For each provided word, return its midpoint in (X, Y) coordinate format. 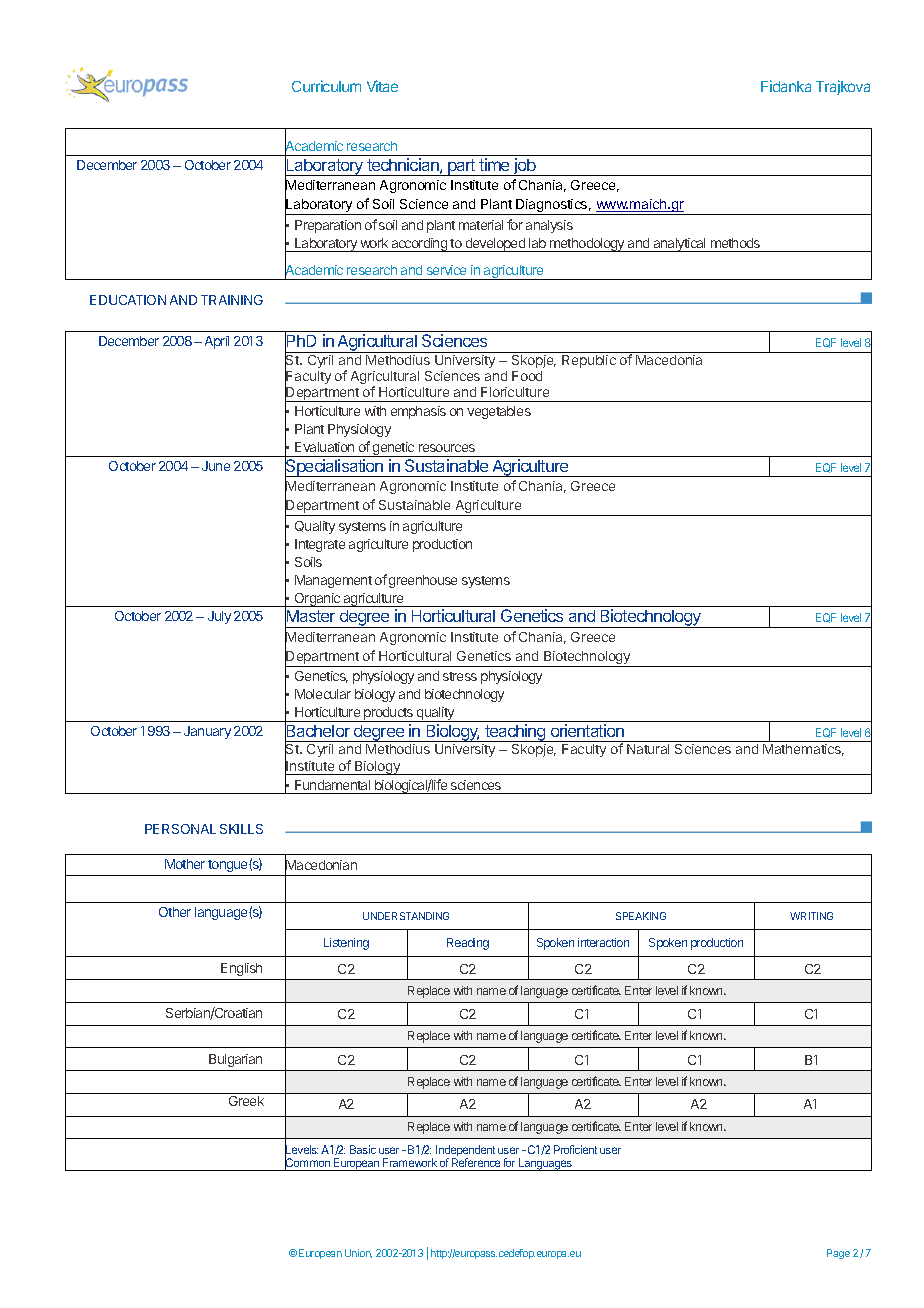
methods (735, 243)
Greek (246, 1101)
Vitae (382, 86)
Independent (465, 1152)
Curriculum (326, 86)
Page (838, 1254)
